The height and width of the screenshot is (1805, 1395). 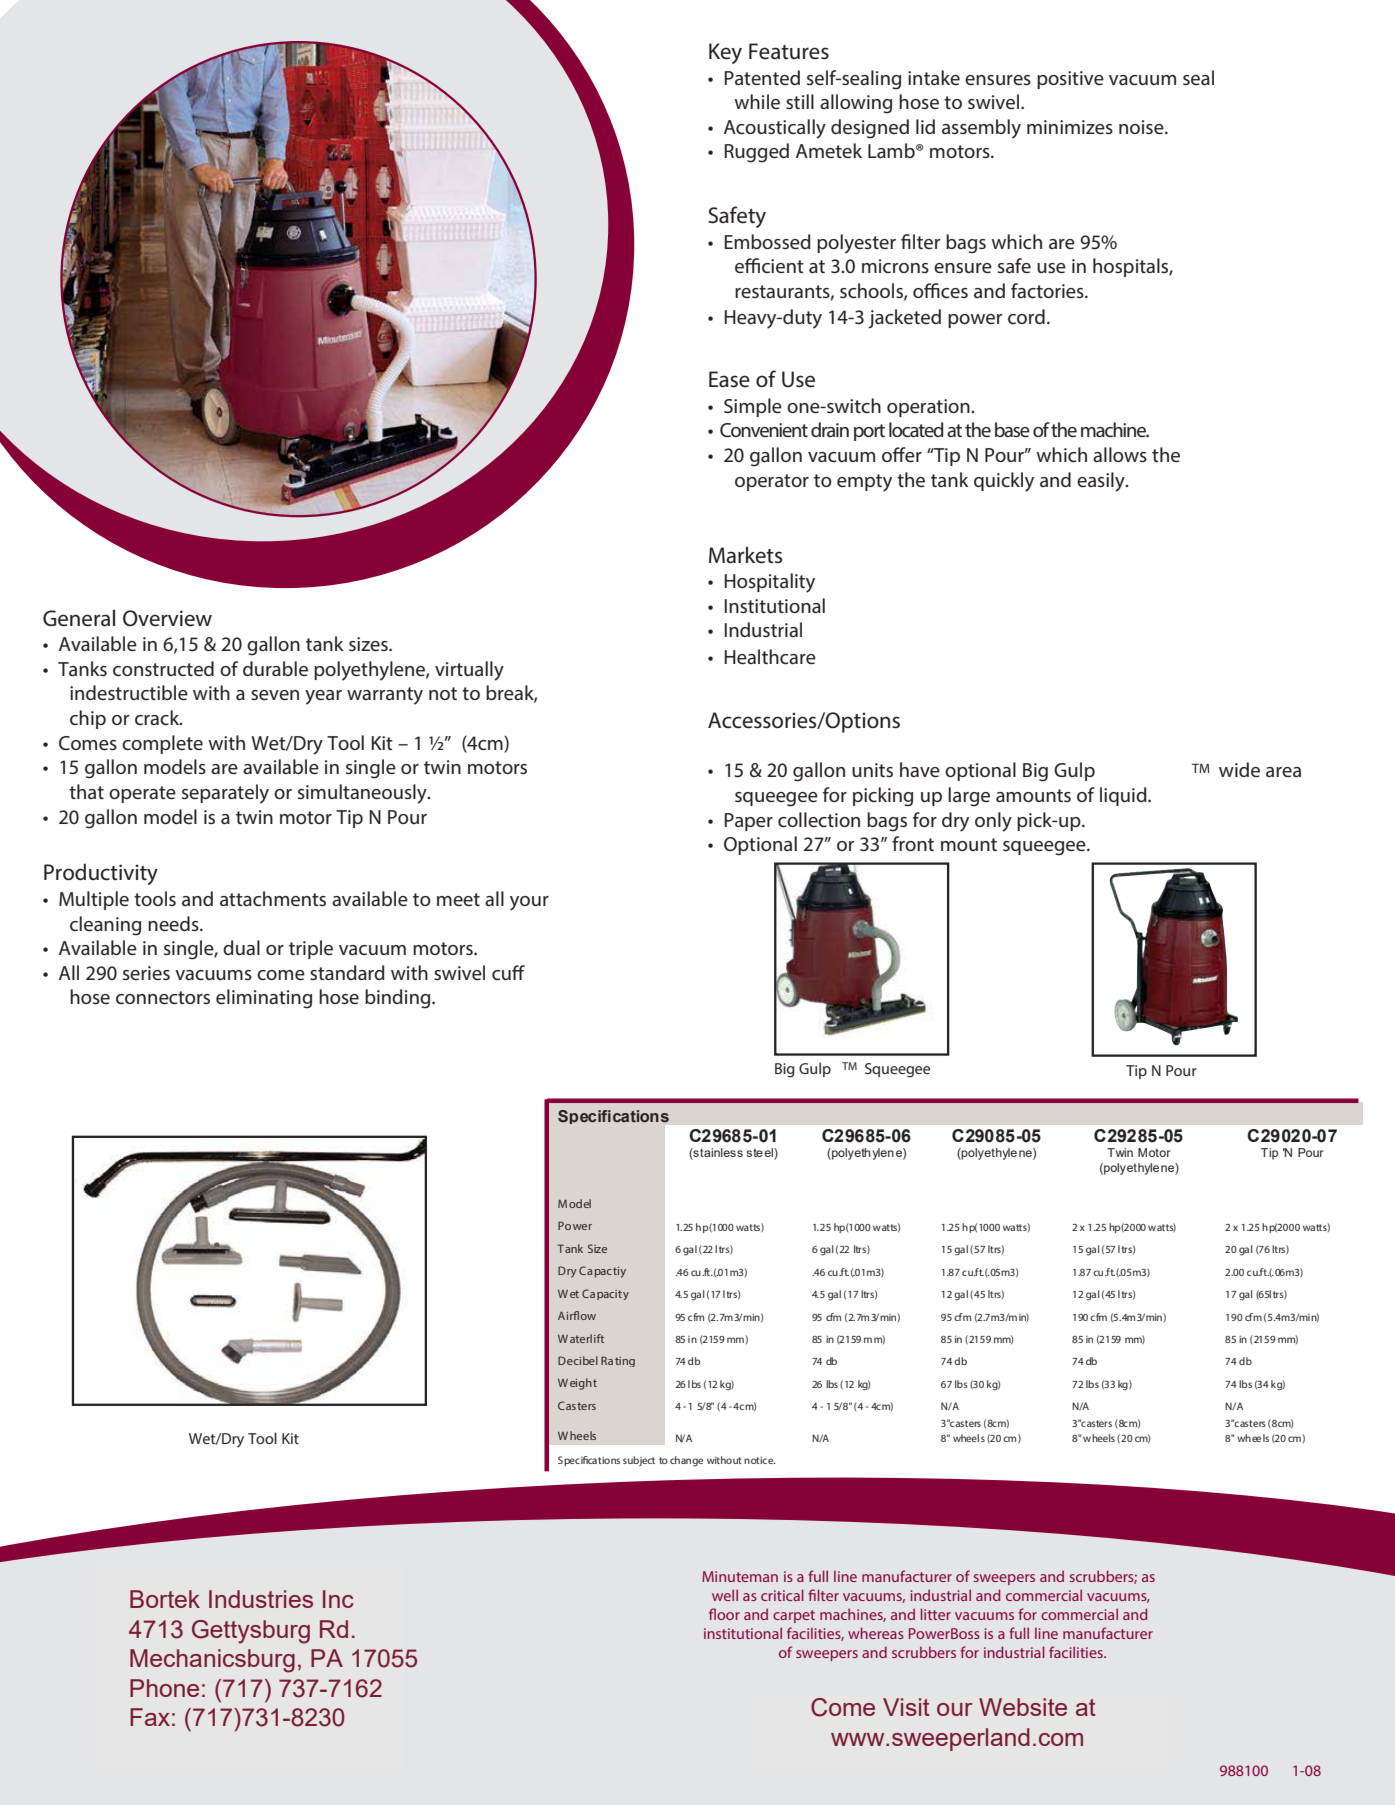 I want to click on Industries, so click(x=261, y=1599).
